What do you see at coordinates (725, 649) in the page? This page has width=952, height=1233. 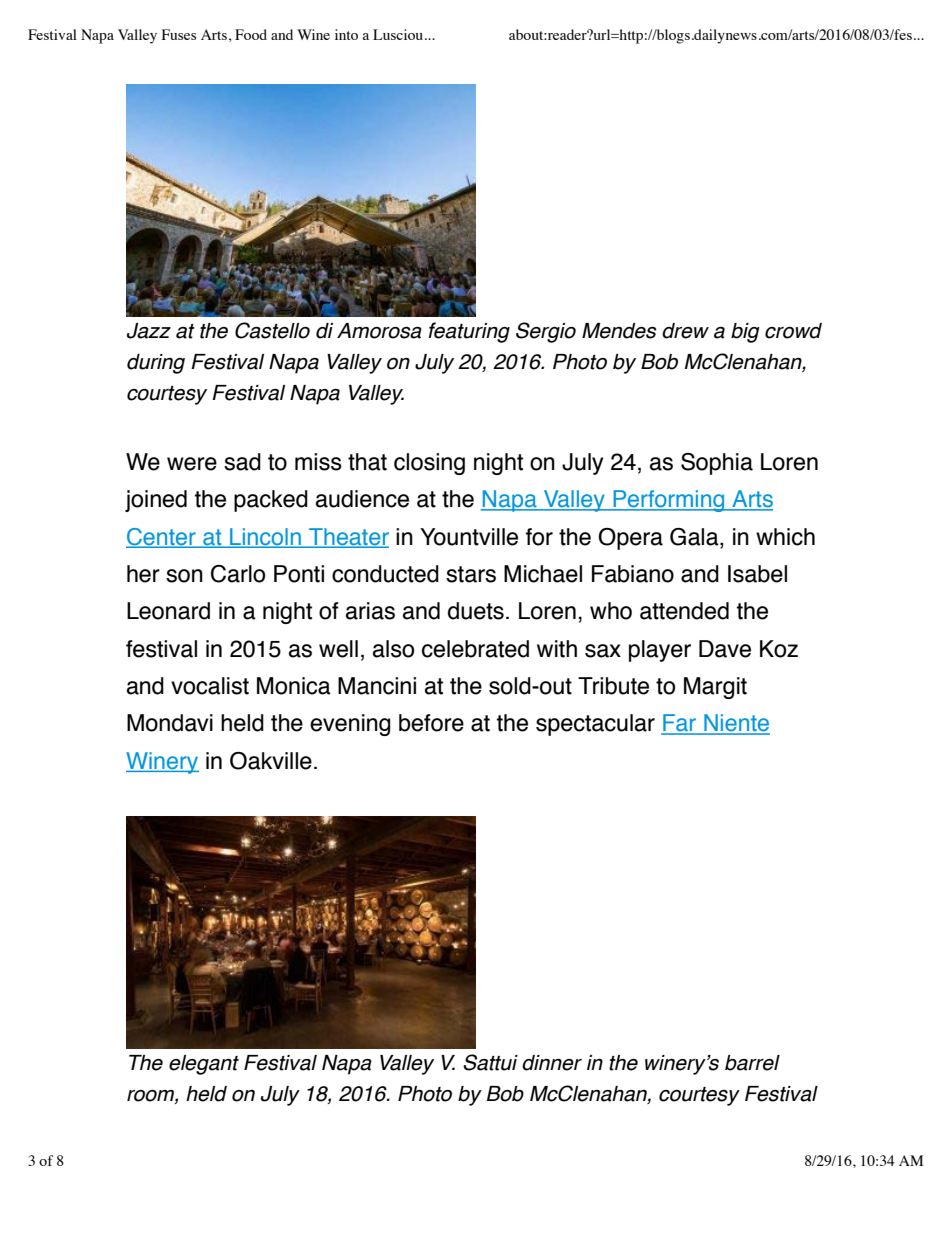 I see `Dave` at bounding box center [725, 649].
